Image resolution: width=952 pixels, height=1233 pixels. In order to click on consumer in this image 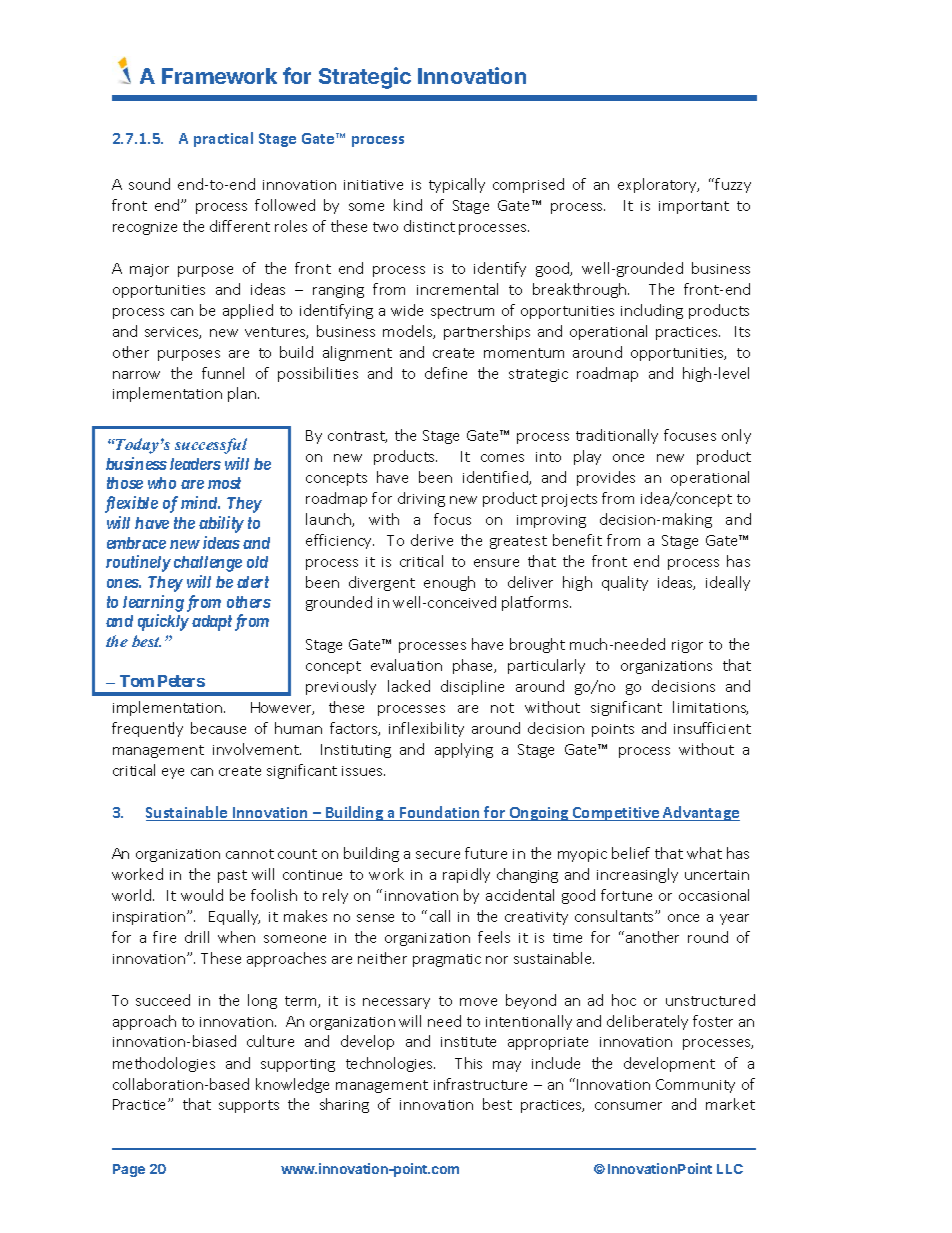, I will do `click(628, 1106)`.
